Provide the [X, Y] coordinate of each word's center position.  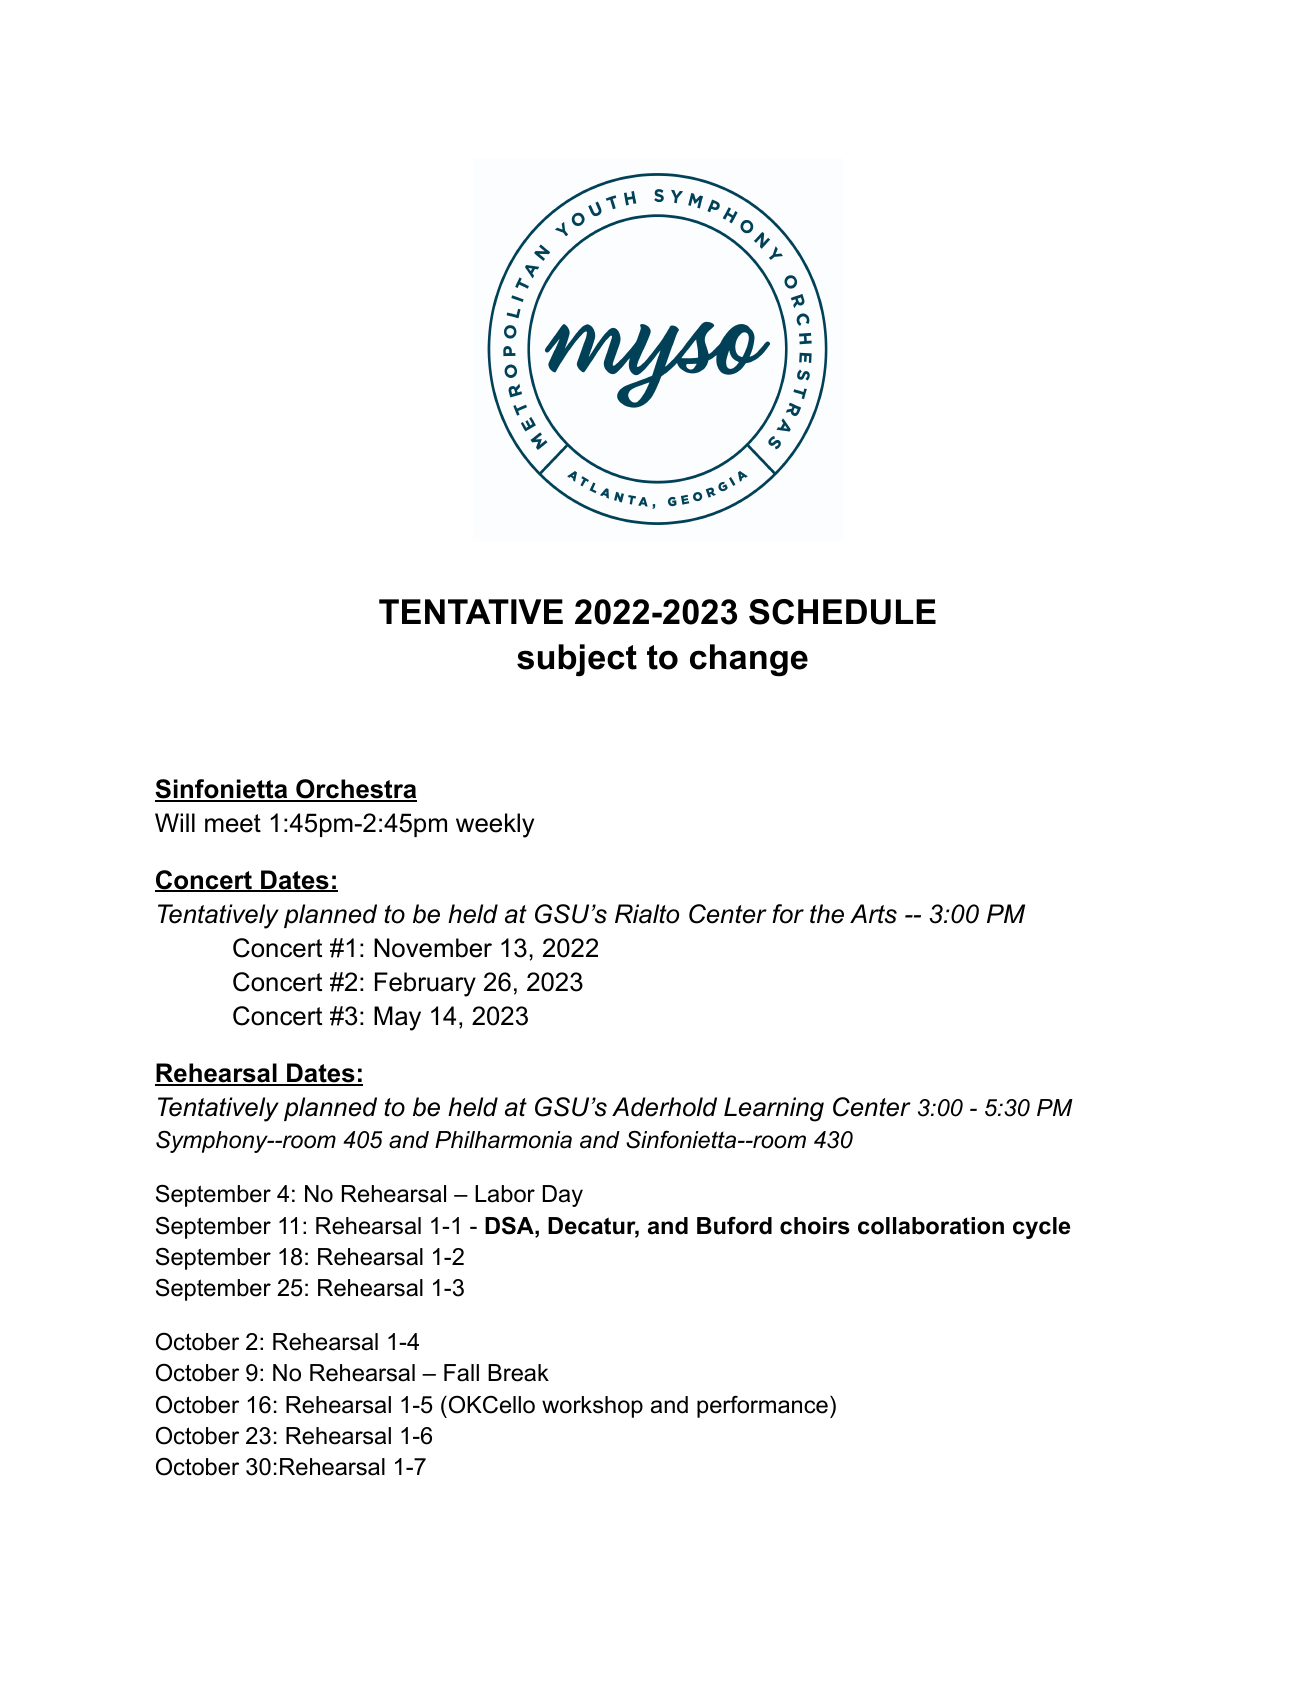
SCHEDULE [842, 612]
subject [577, 660]
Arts [873, 914]
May [397, 1018]
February [425, 984]
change [749, 660]
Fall [461, 1373]
